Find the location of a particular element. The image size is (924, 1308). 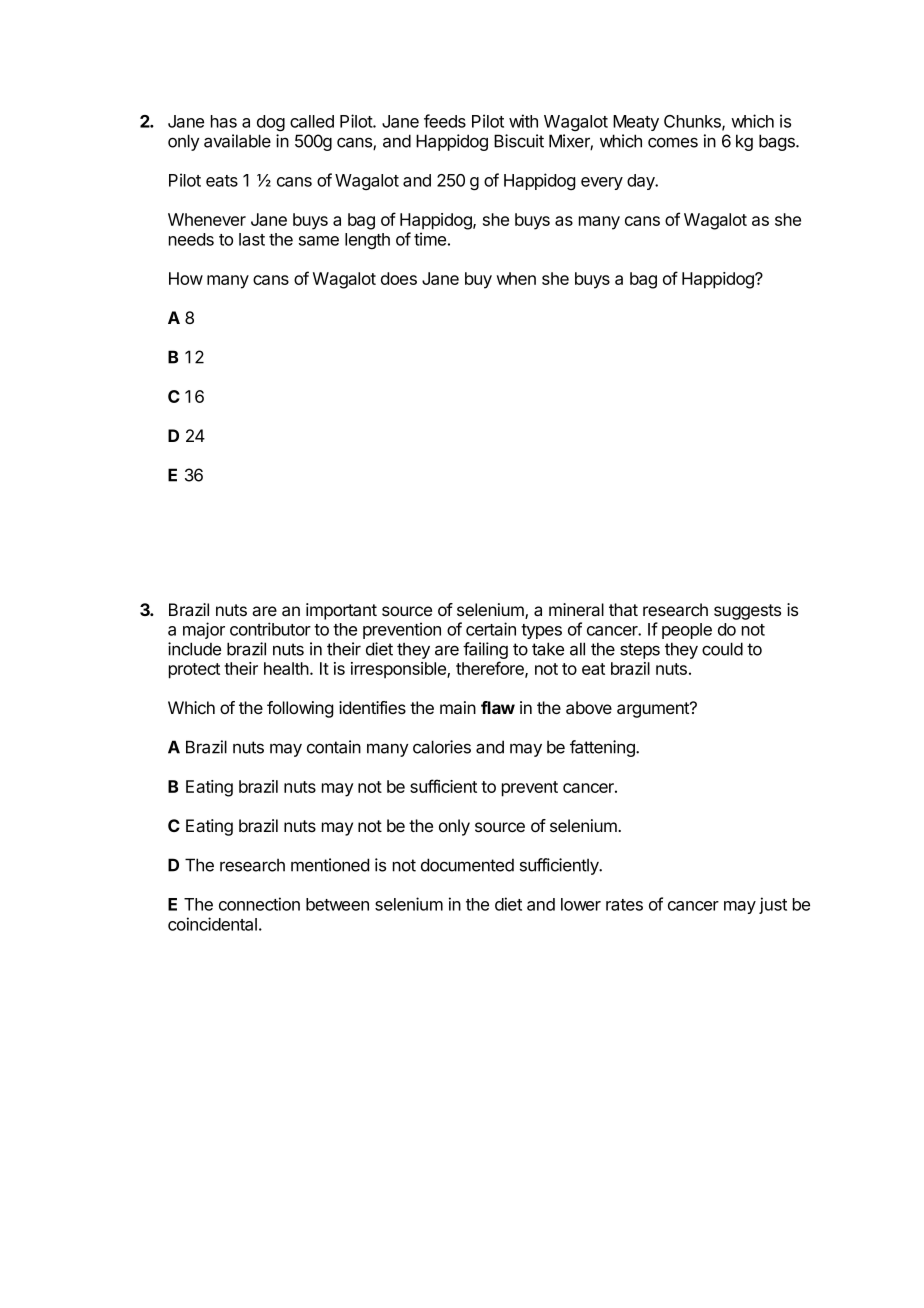

documented is located at coordinates (467, 865).
